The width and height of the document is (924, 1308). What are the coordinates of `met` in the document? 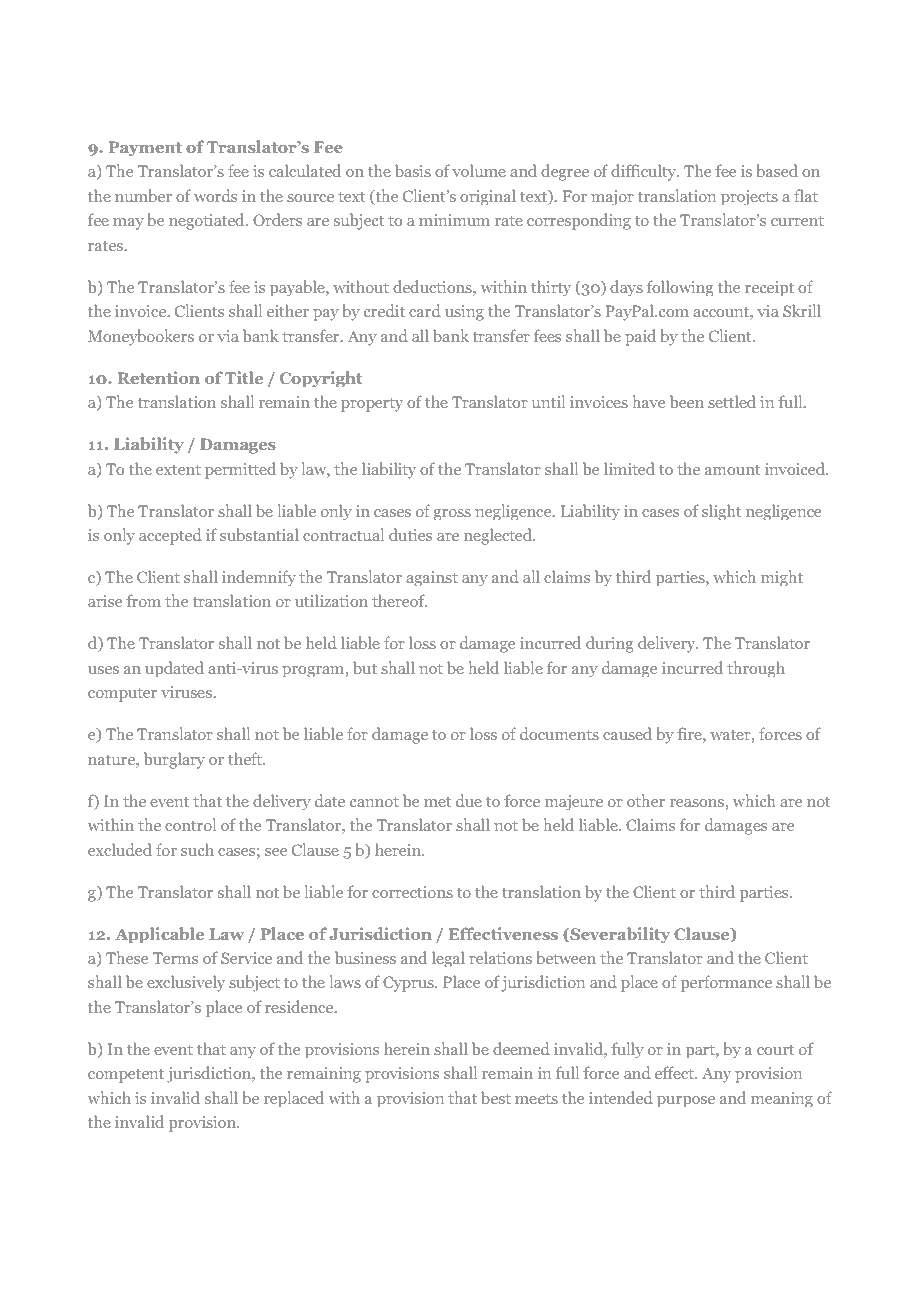 It's located at (437, 802).
